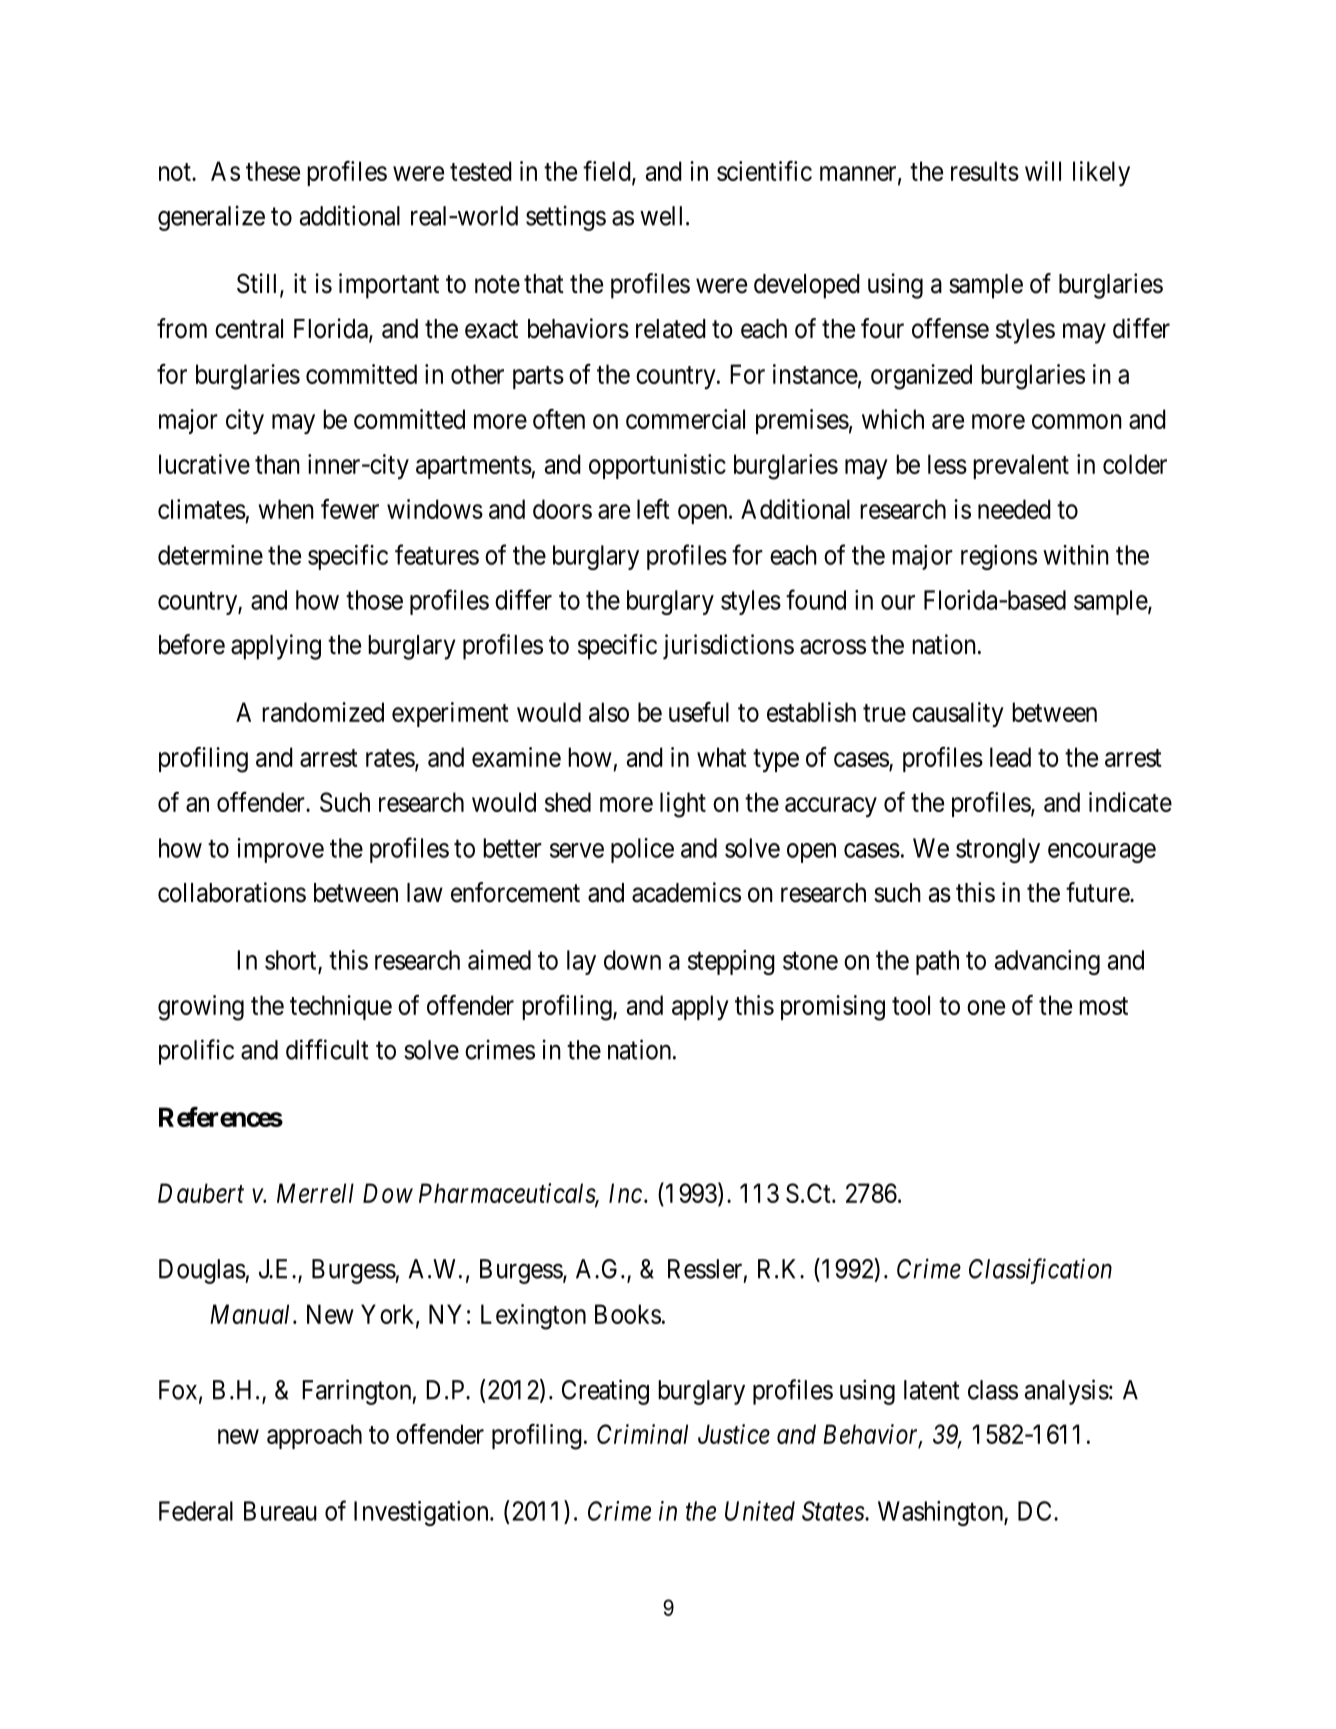 Image resolution: width=1336 pixels, height=1729 pixels. Describe the element at coordinates (642, 1434) in the screenshot. I see `Criminal` at that location.
